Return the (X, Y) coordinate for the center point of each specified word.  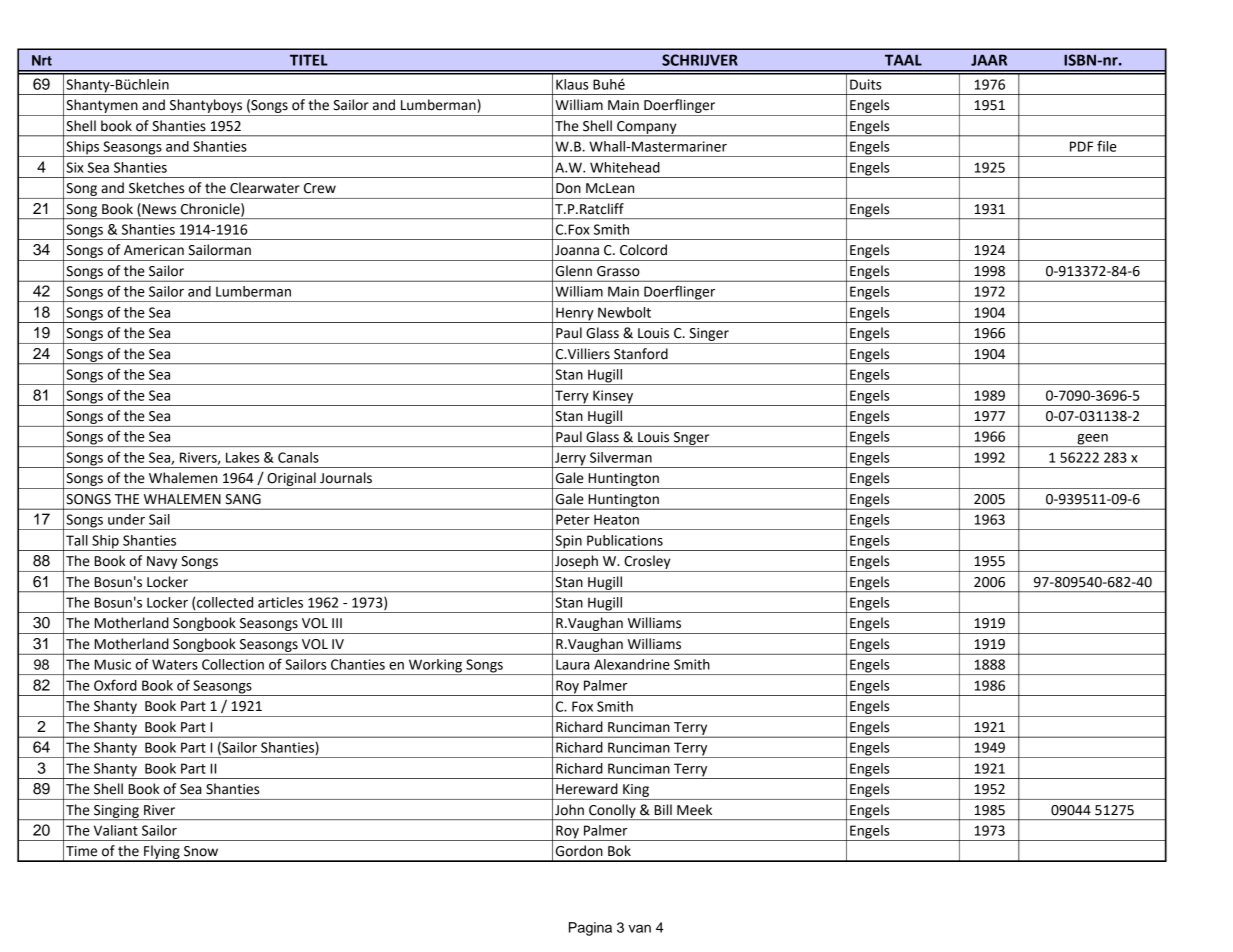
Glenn (574, 271)
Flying (162, 853)
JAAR (989, 60)
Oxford (115, 685)
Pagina (590, 929)
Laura (573, 664)
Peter (573, 519)
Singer (709, 334)
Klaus (572, 84)
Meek (694, 810)
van (639, 928)
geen (1092, 440)
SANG (243, 499)
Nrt (42, 60)
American (154, 250)
